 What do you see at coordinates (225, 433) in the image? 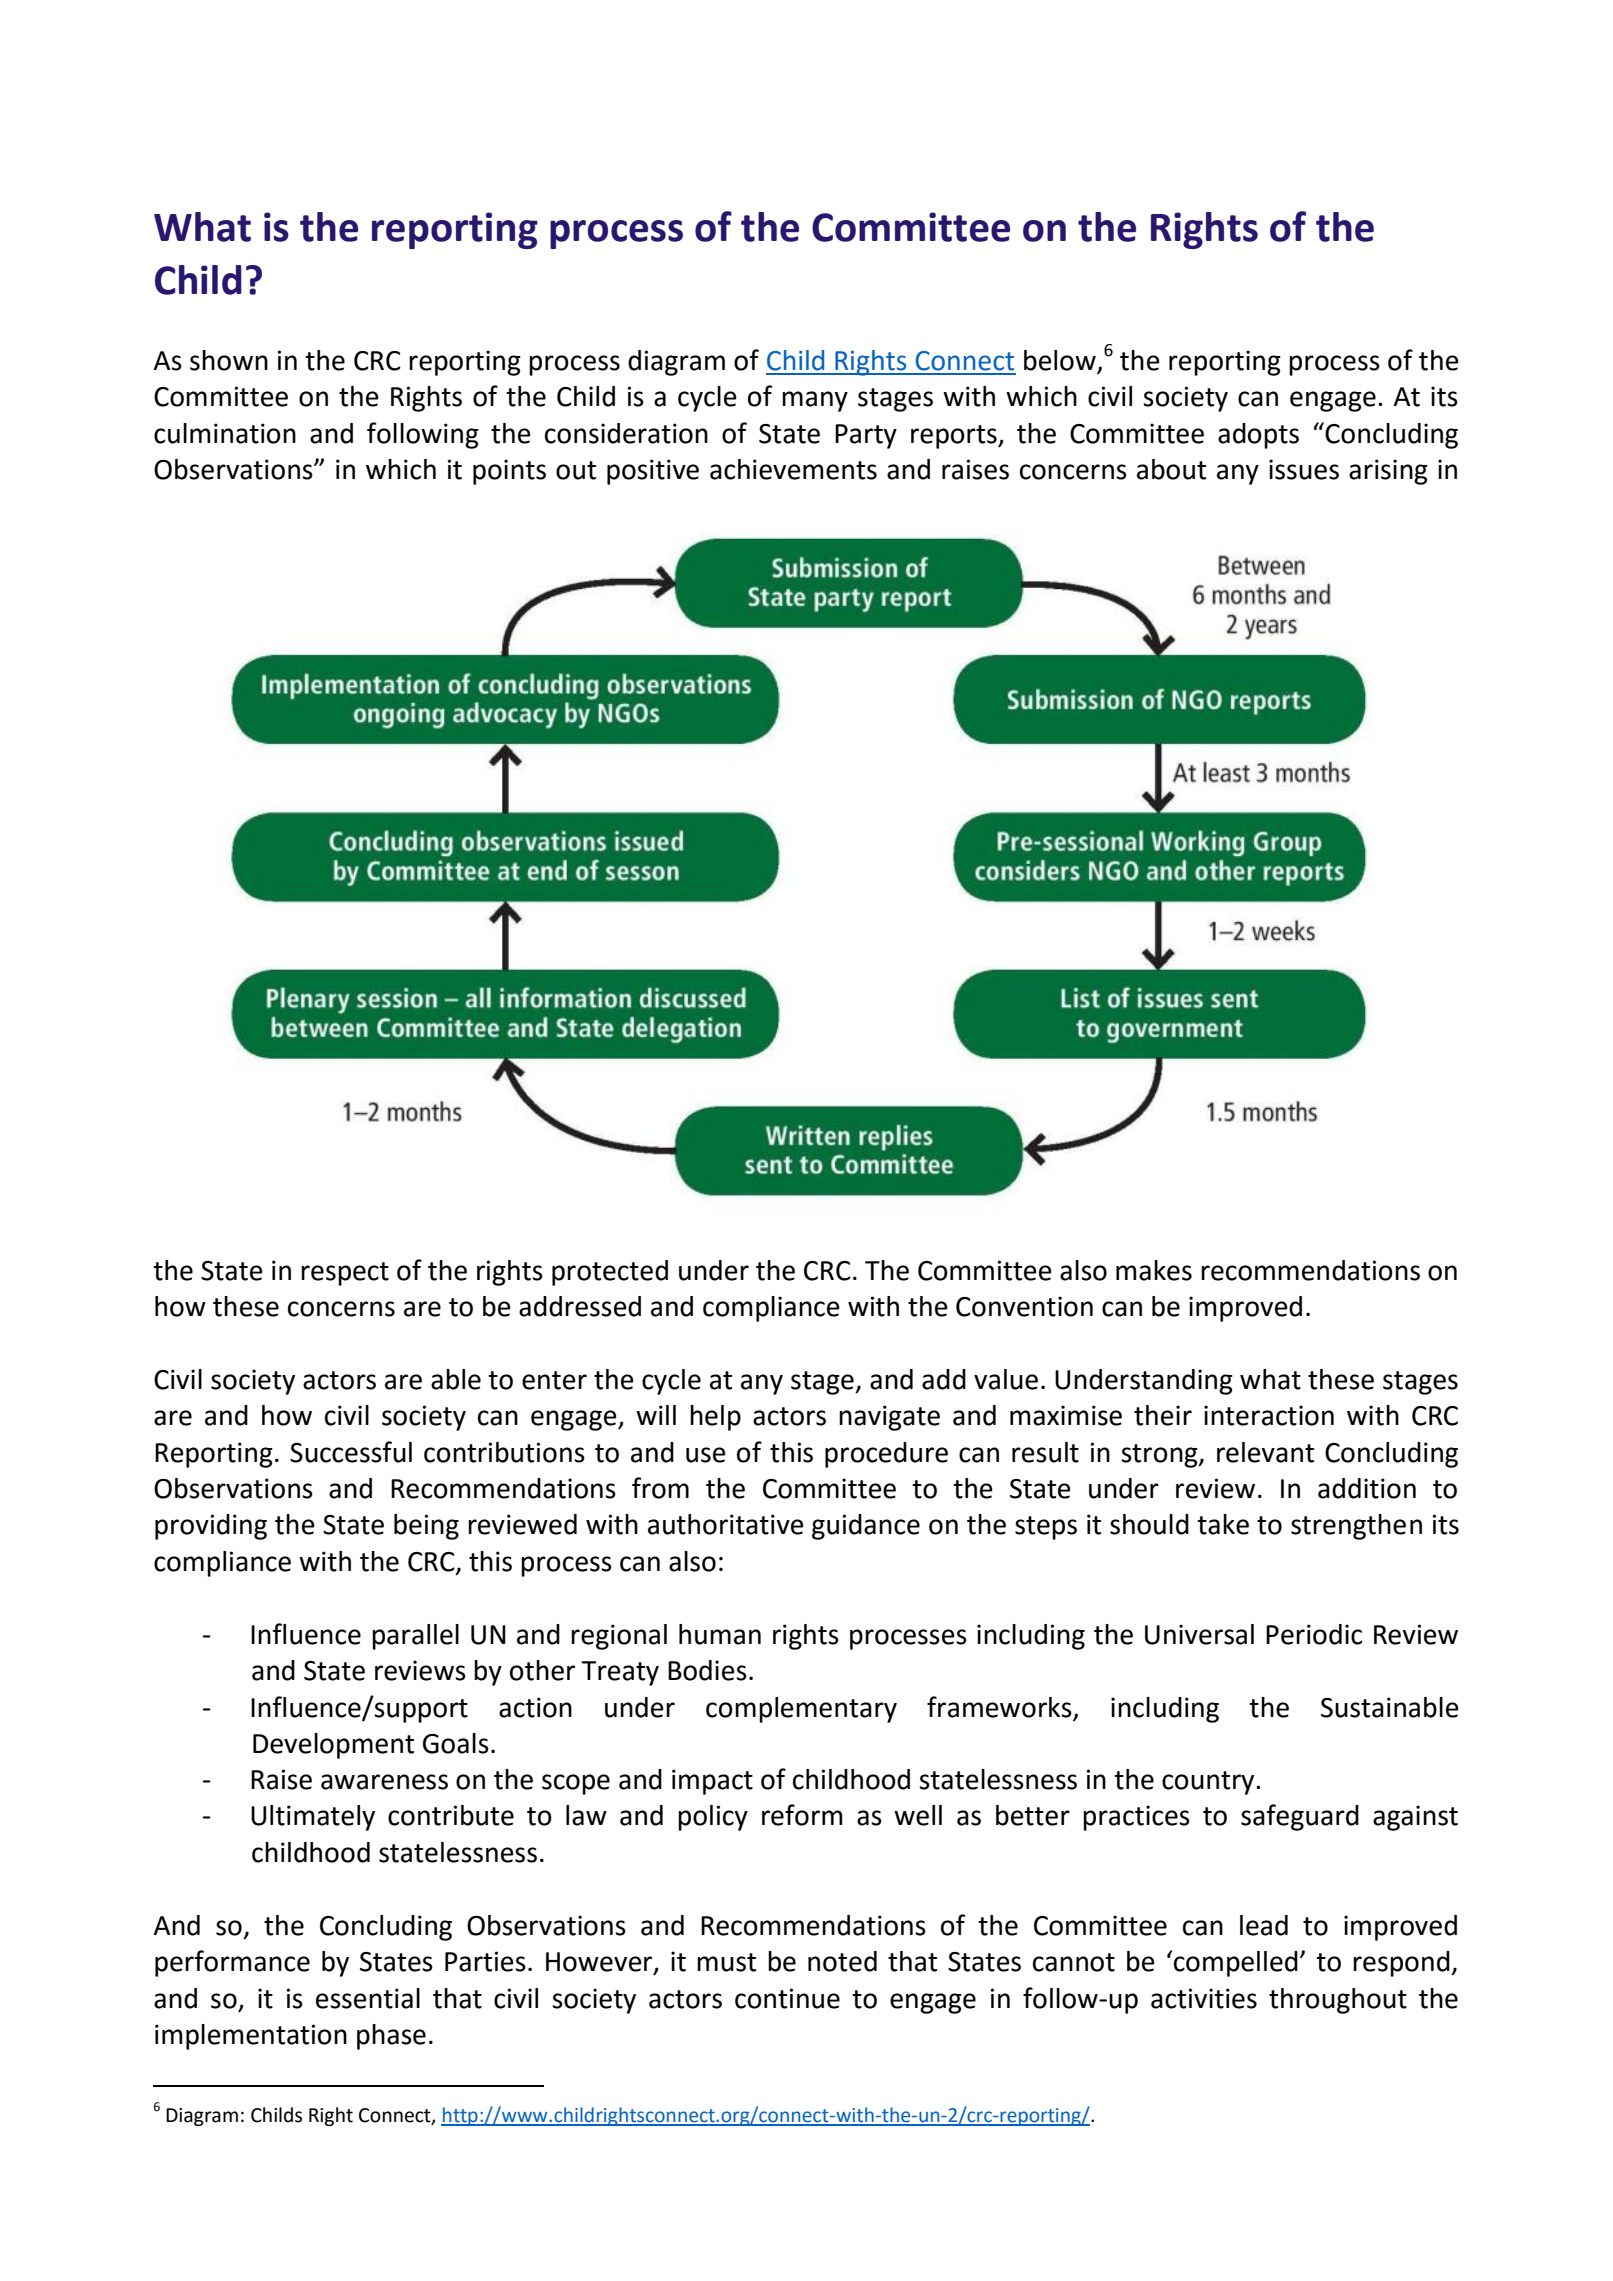
I see `culmination` at bounding box center [225, 433].
